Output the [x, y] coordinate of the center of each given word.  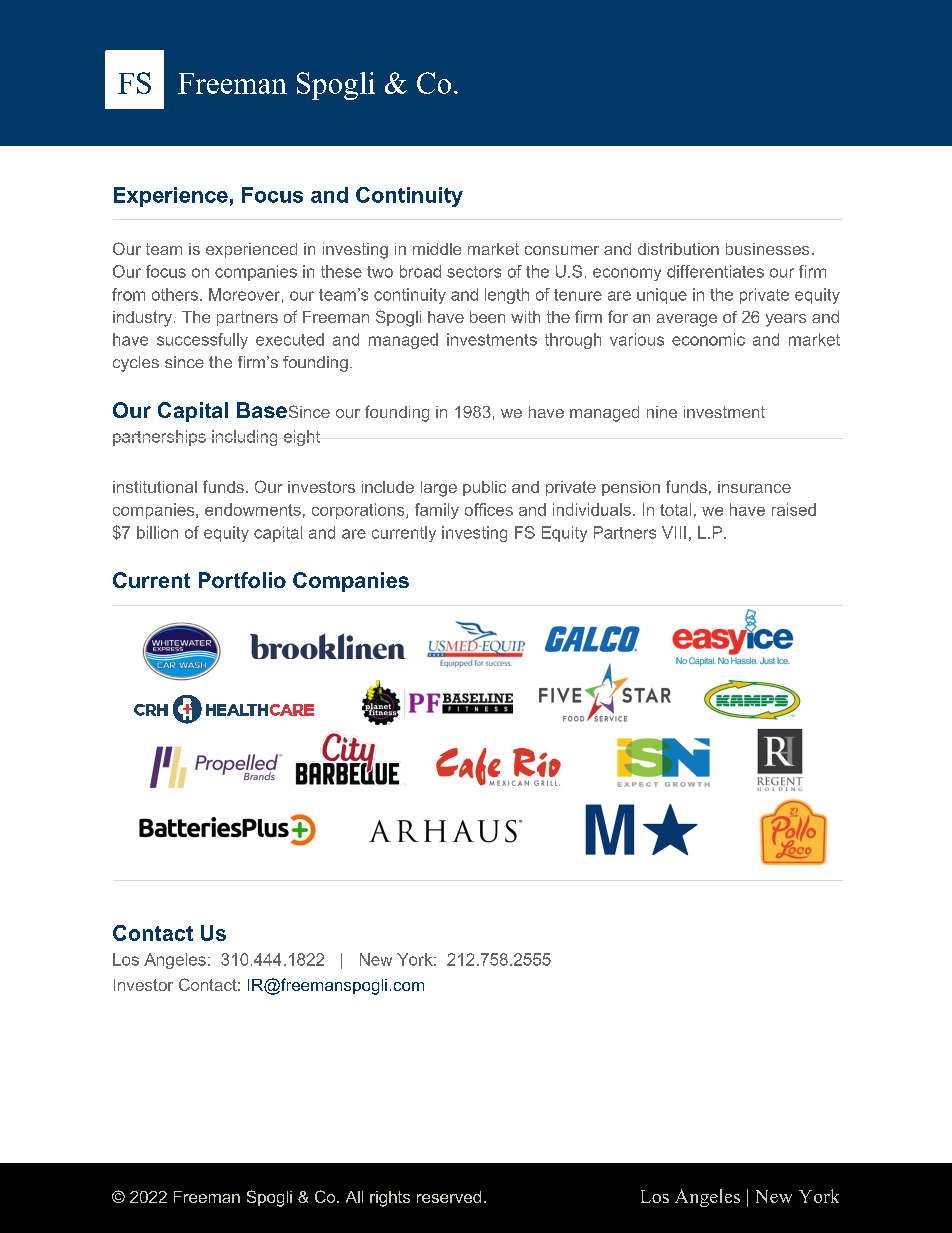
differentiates [715, 271]
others [175, 294]
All [354, 1197]
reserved [449, 1197]
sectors [474, 272]
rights [390, 1199]
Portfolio [242, 580]
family [437, 511]
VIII [674, 532]
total [675, 509]
